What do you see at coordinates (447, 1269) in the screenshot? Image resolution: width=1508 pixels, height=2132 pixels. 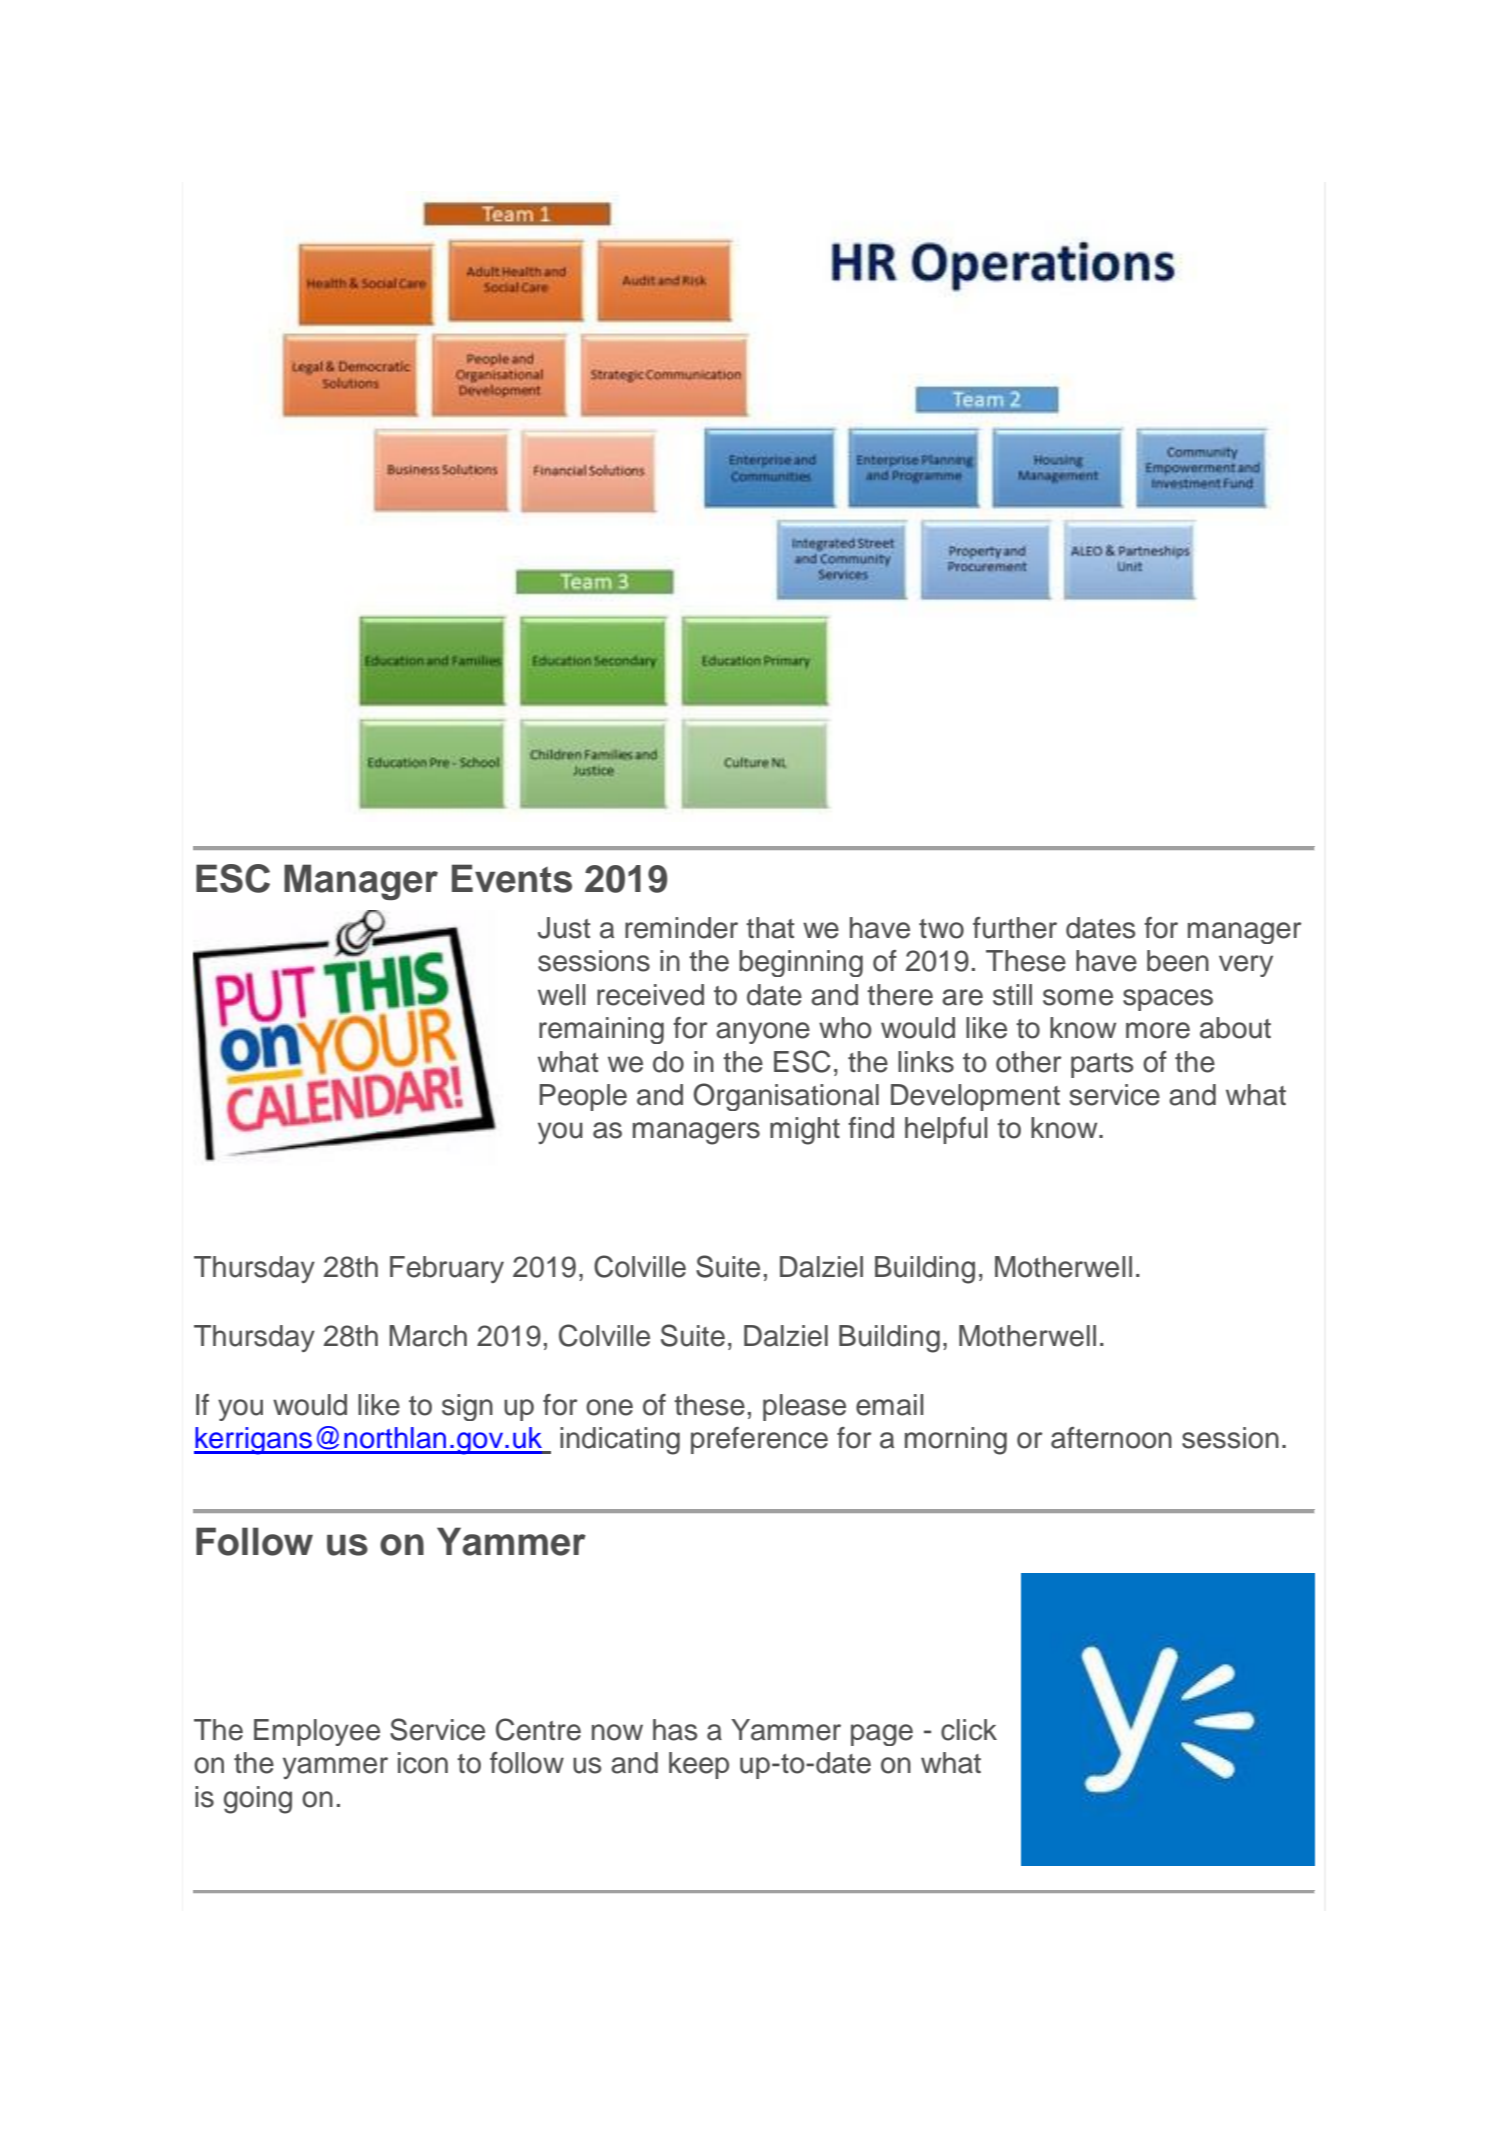 I see `February` at bounding box center [447, 1269].
